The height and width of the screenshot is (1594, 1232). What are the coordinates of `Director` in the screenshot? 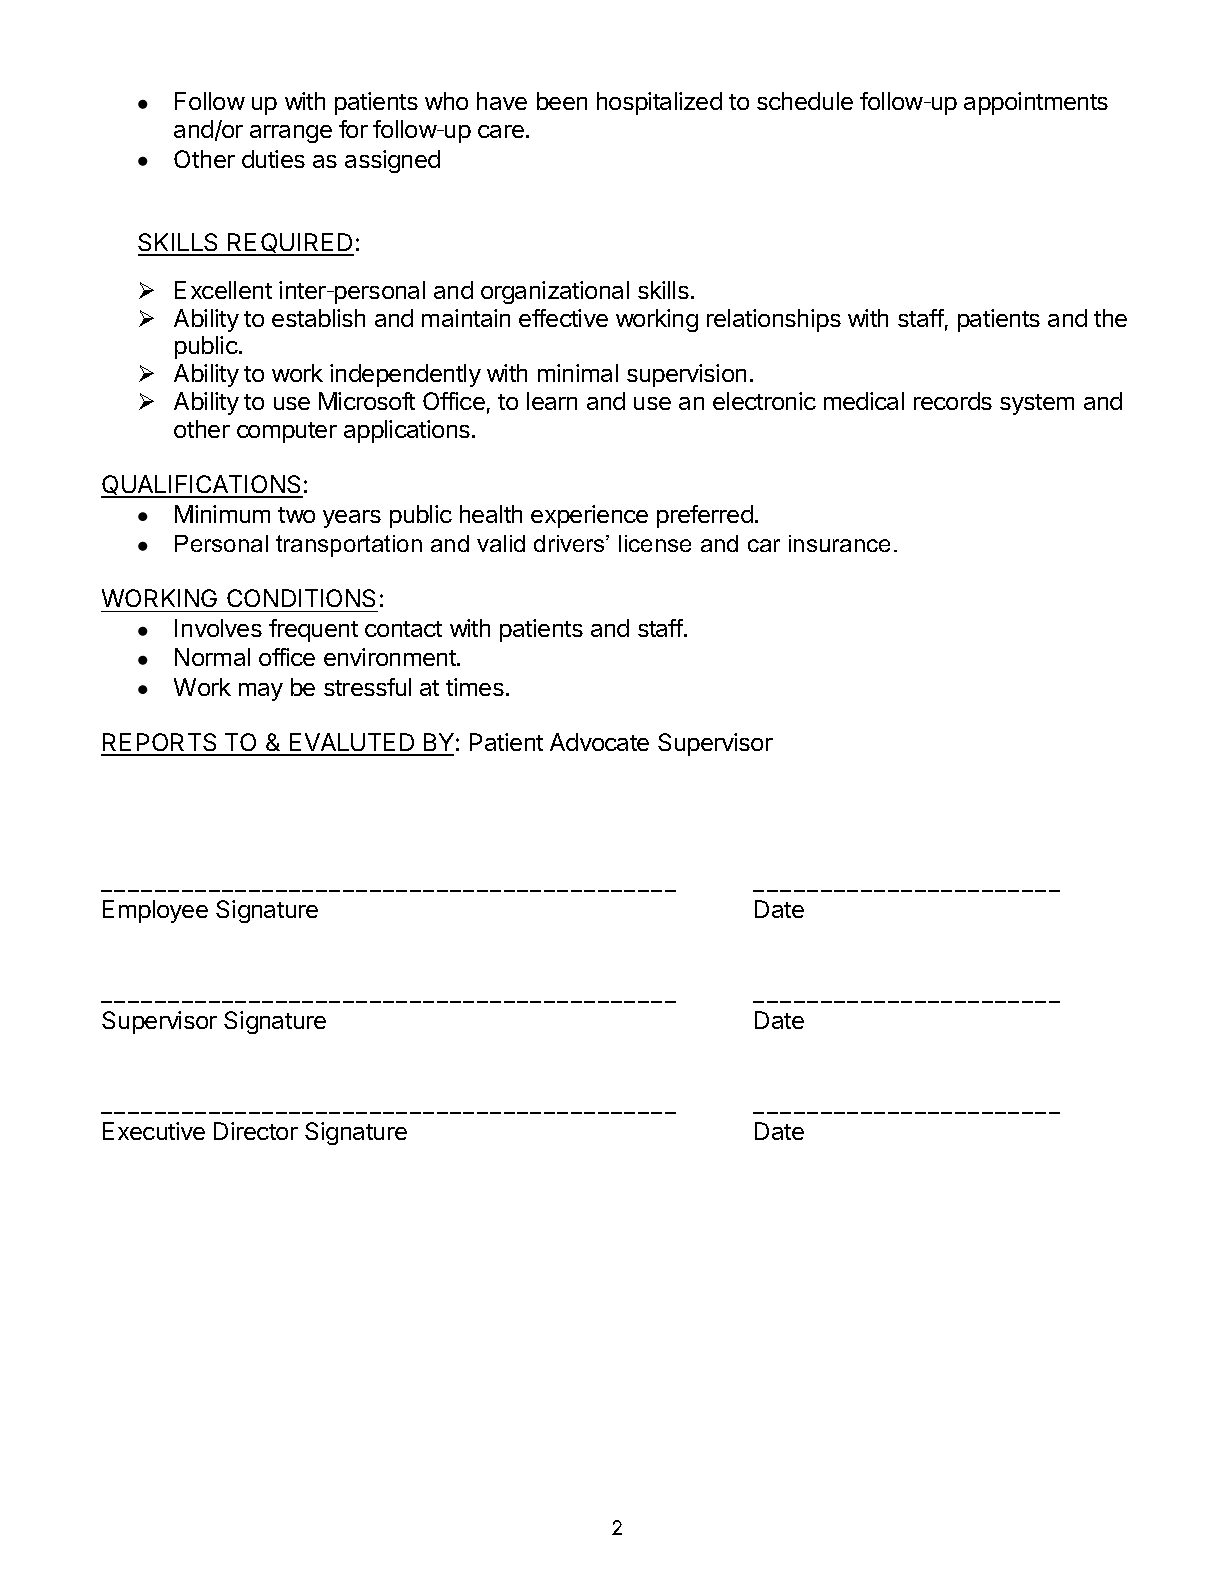 It's located at (256, 1131).
